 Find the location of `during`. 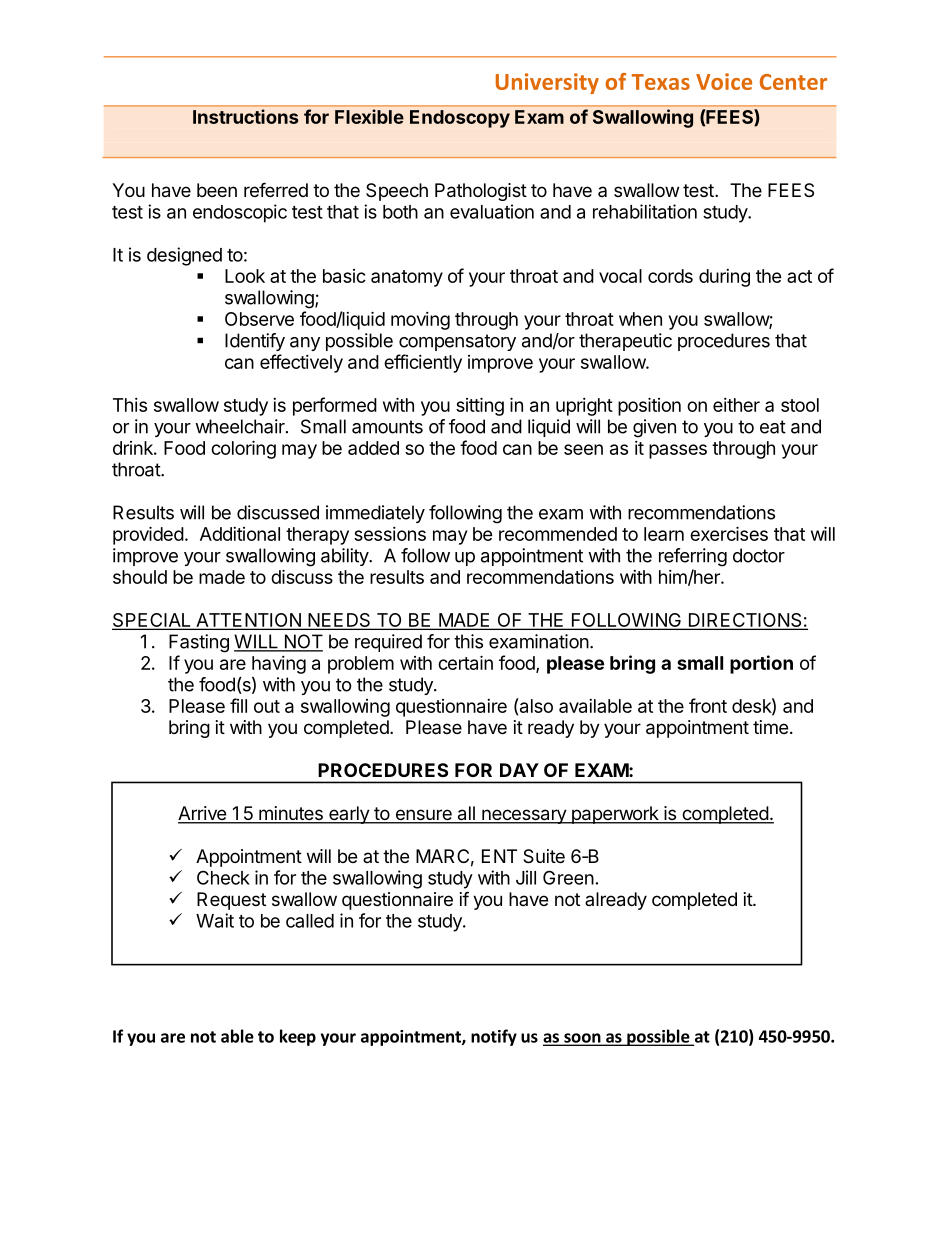

during is located at coordinates (724, 278).
